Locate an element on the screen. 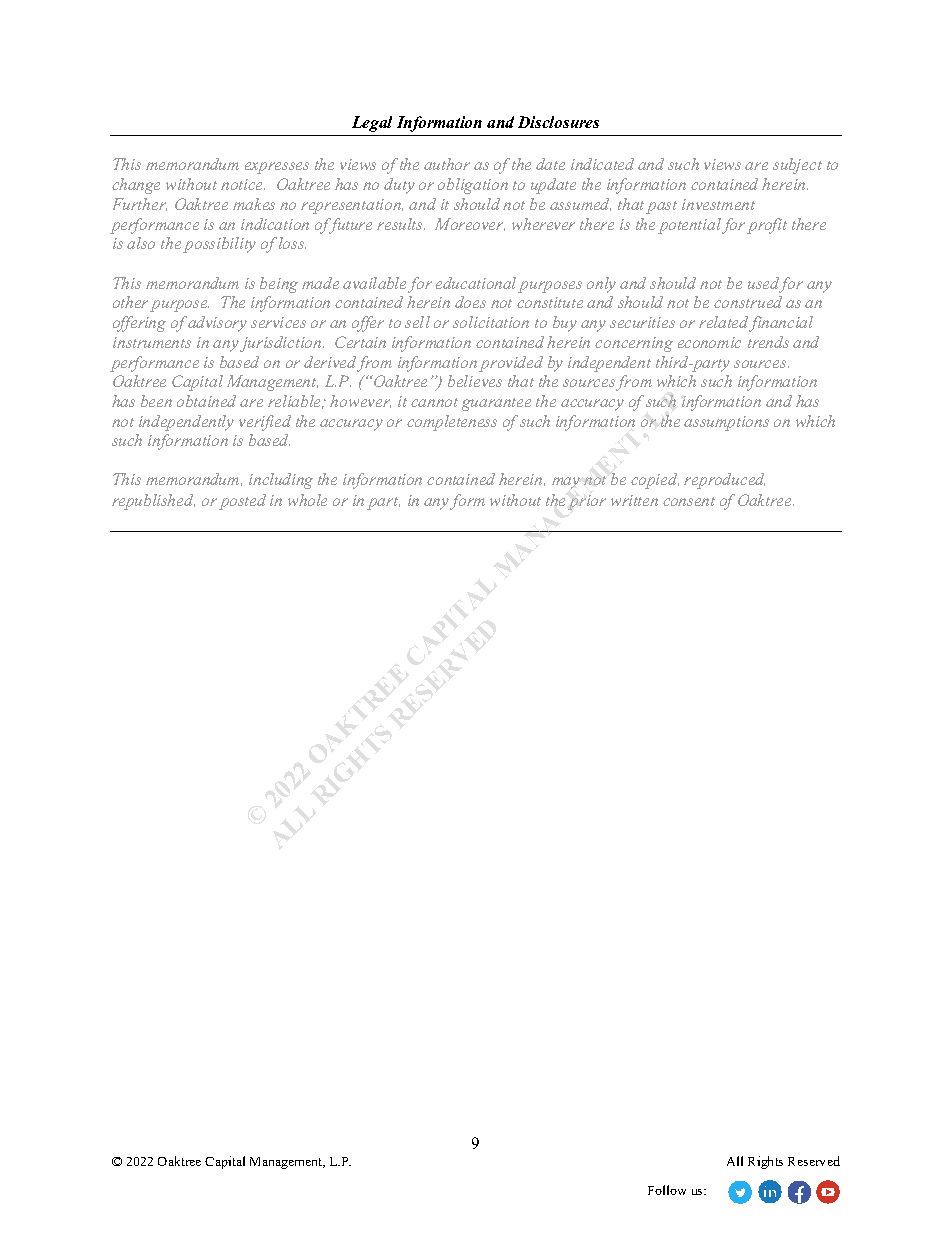 The image size is (952, 1233). notice is located at coordinates (243, 184).
